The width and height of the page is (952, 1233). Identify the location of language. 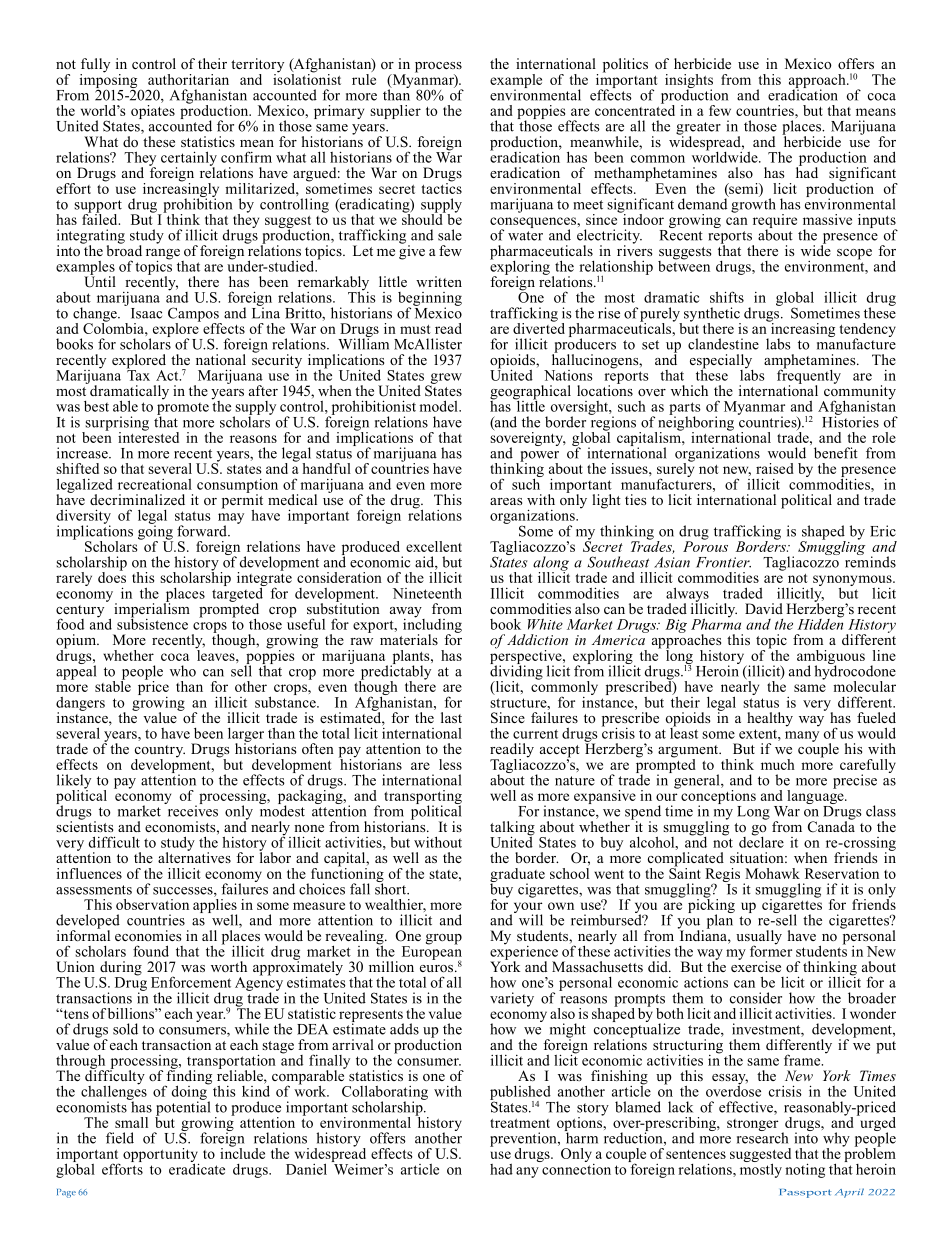
(815, 797).
